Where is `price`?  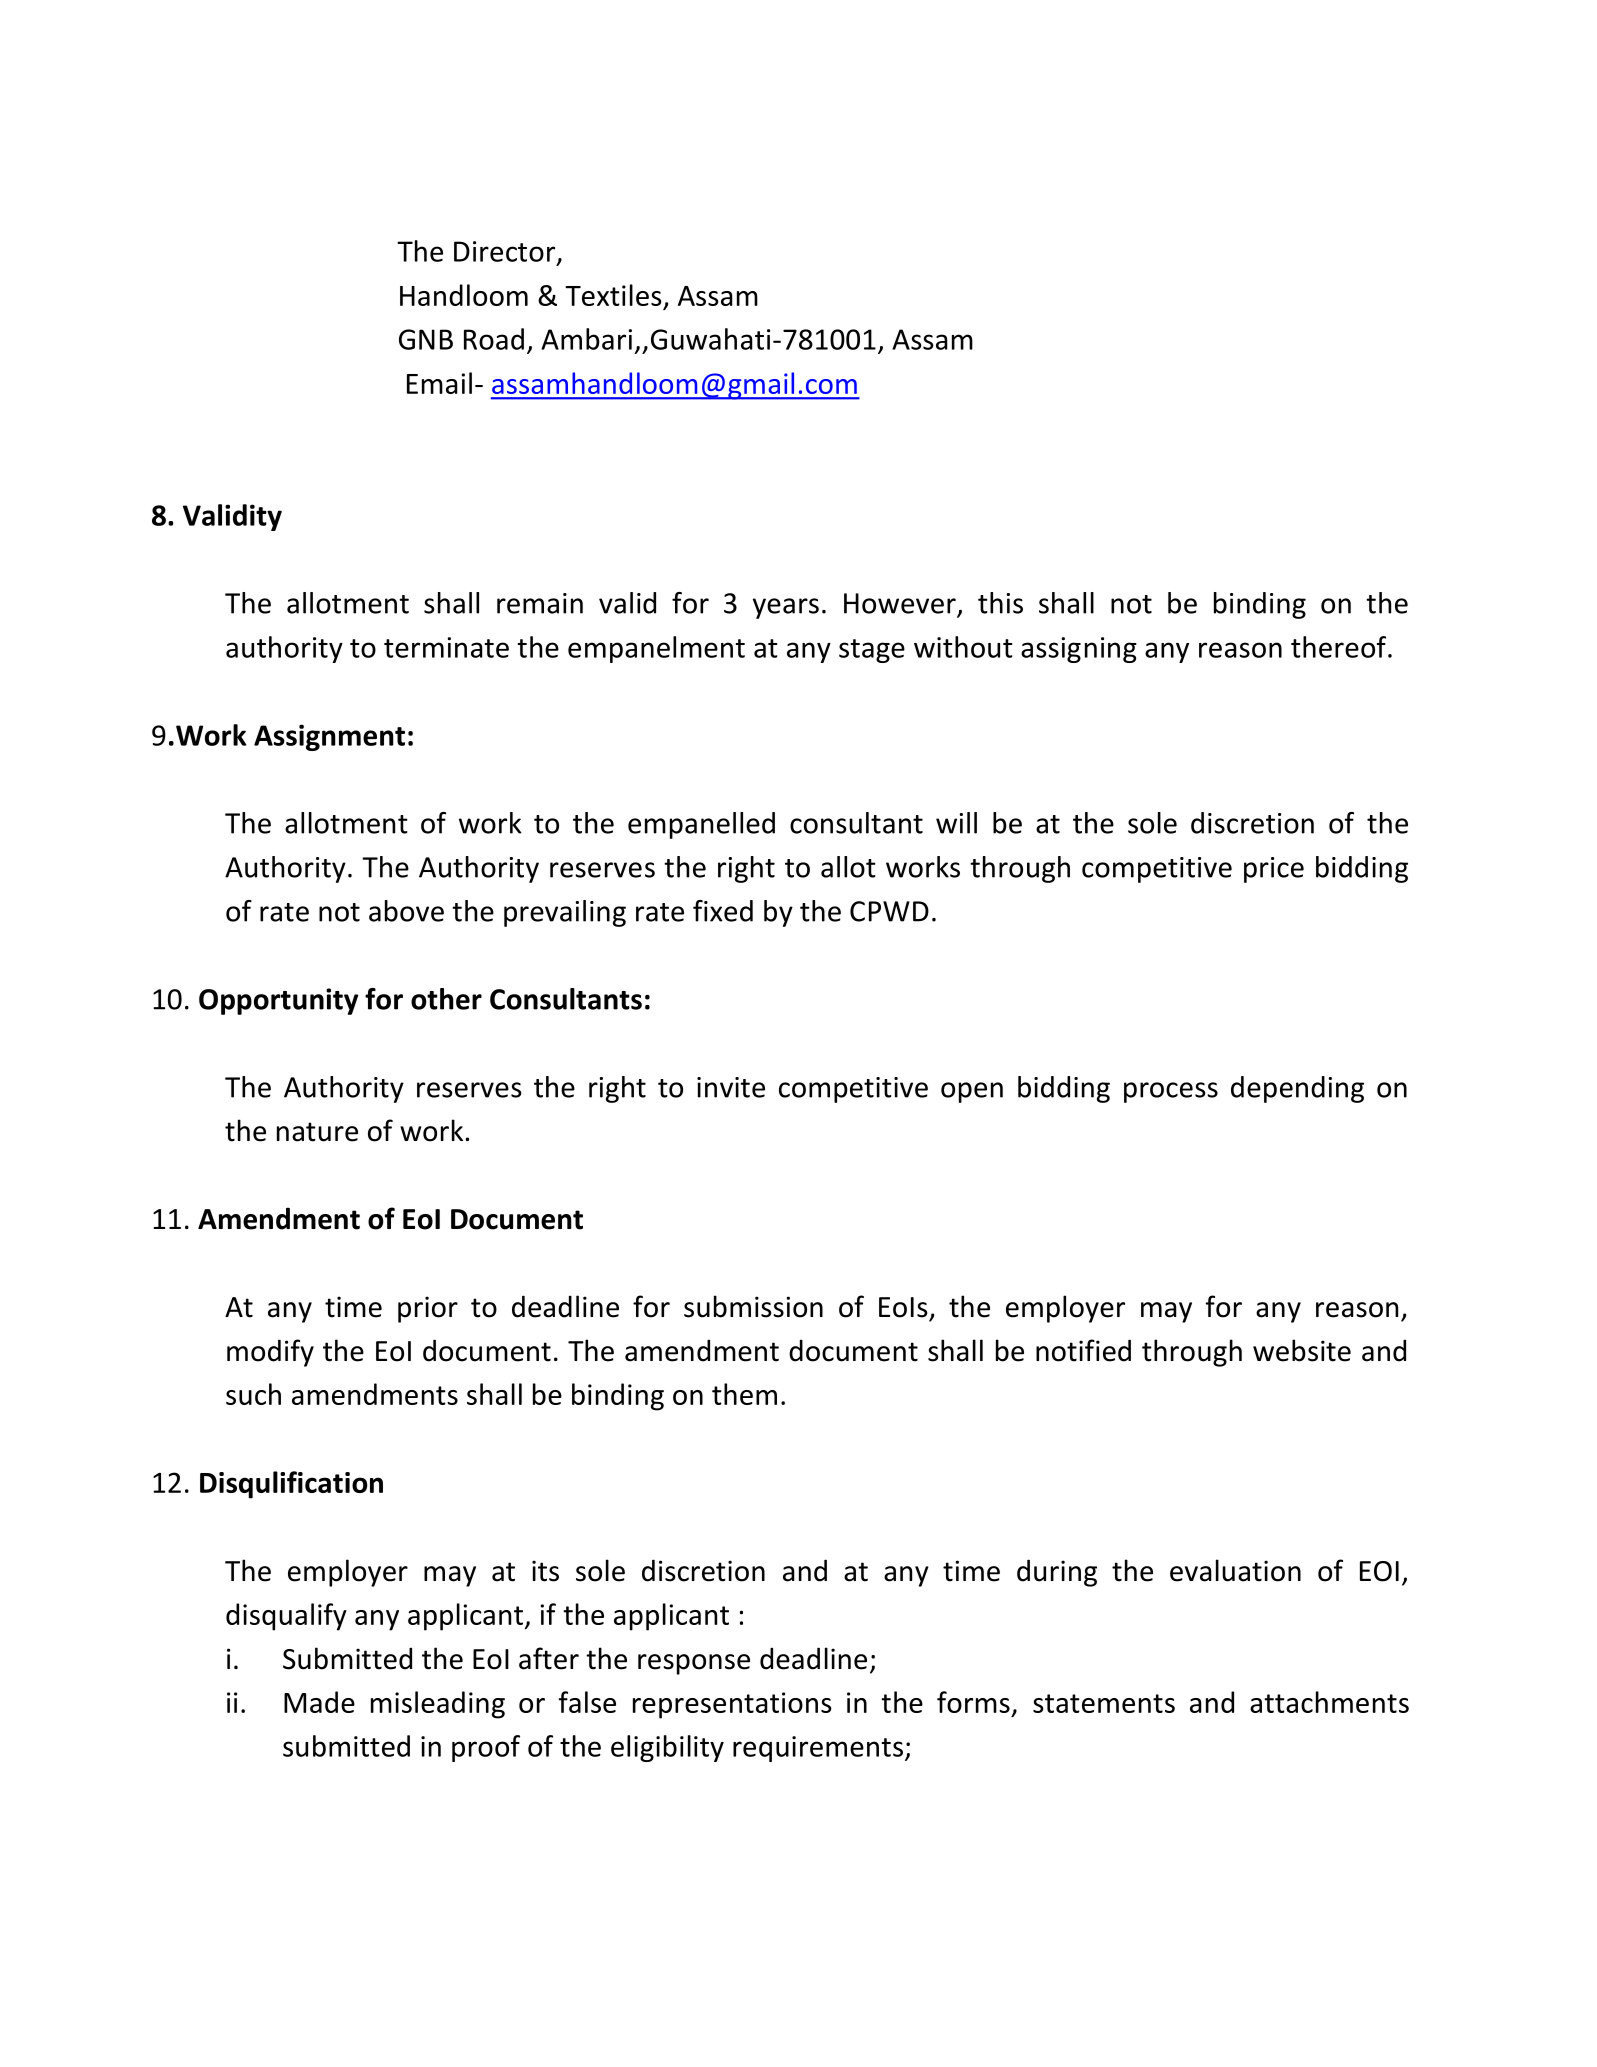
price is located at coordinates (1274, 870).
